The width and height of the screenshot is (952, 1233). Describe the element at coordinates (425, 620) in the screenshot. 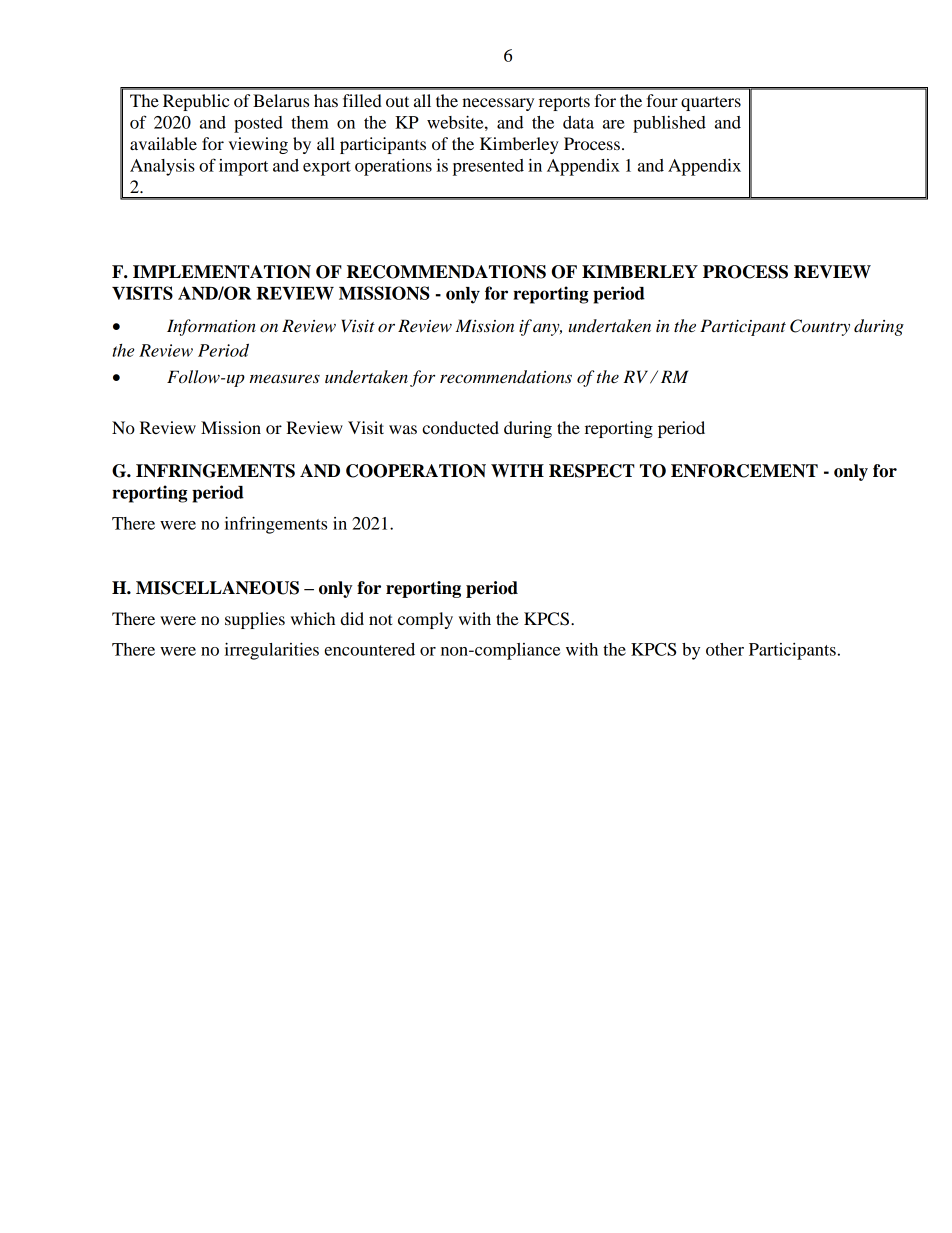

I see `comply` at that location.
